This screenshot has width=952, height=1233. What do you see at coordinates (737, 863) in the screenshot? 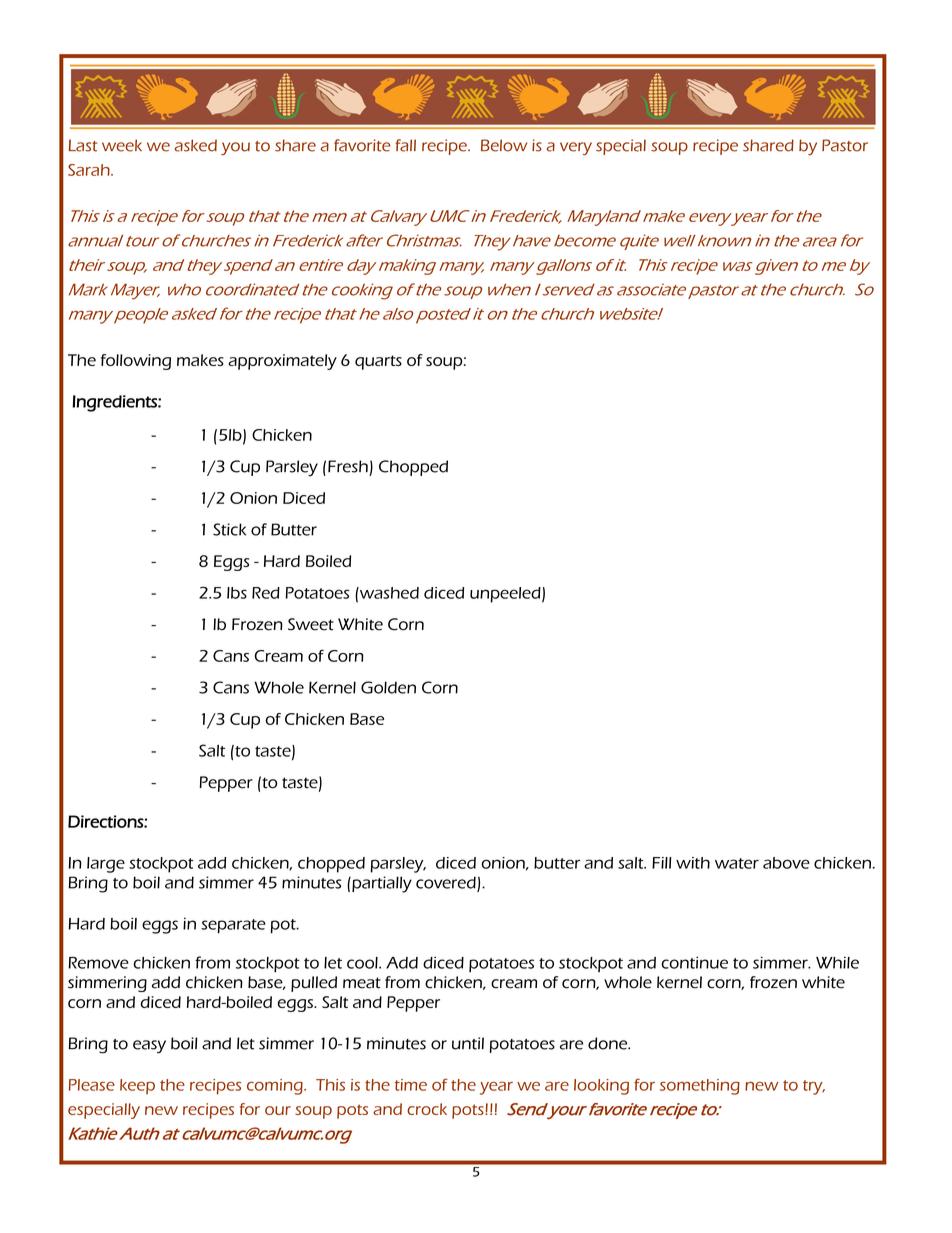
I see `water` at bounding box center [737, 863].
